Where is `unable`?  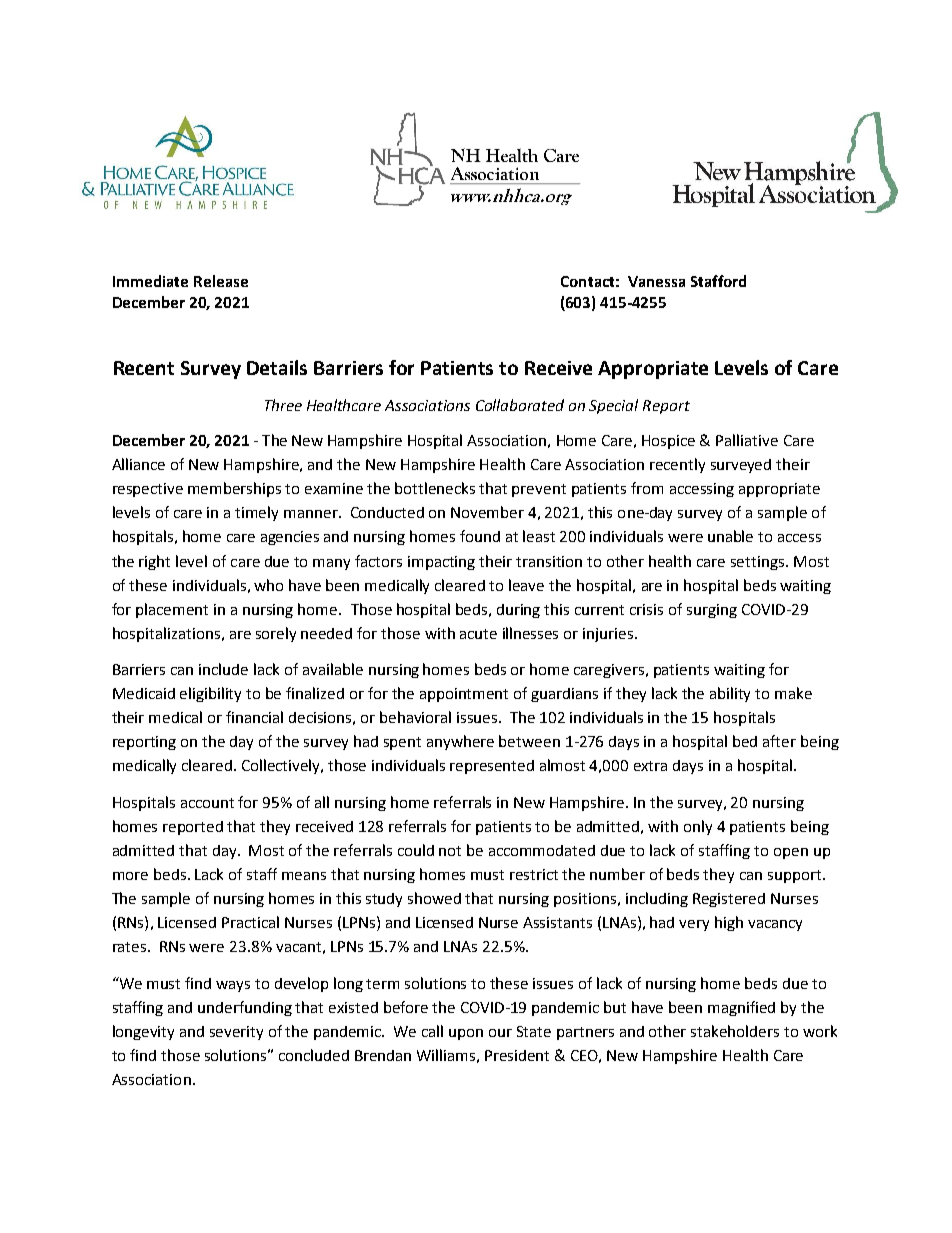
unable is located at coordinates (730, 536).
